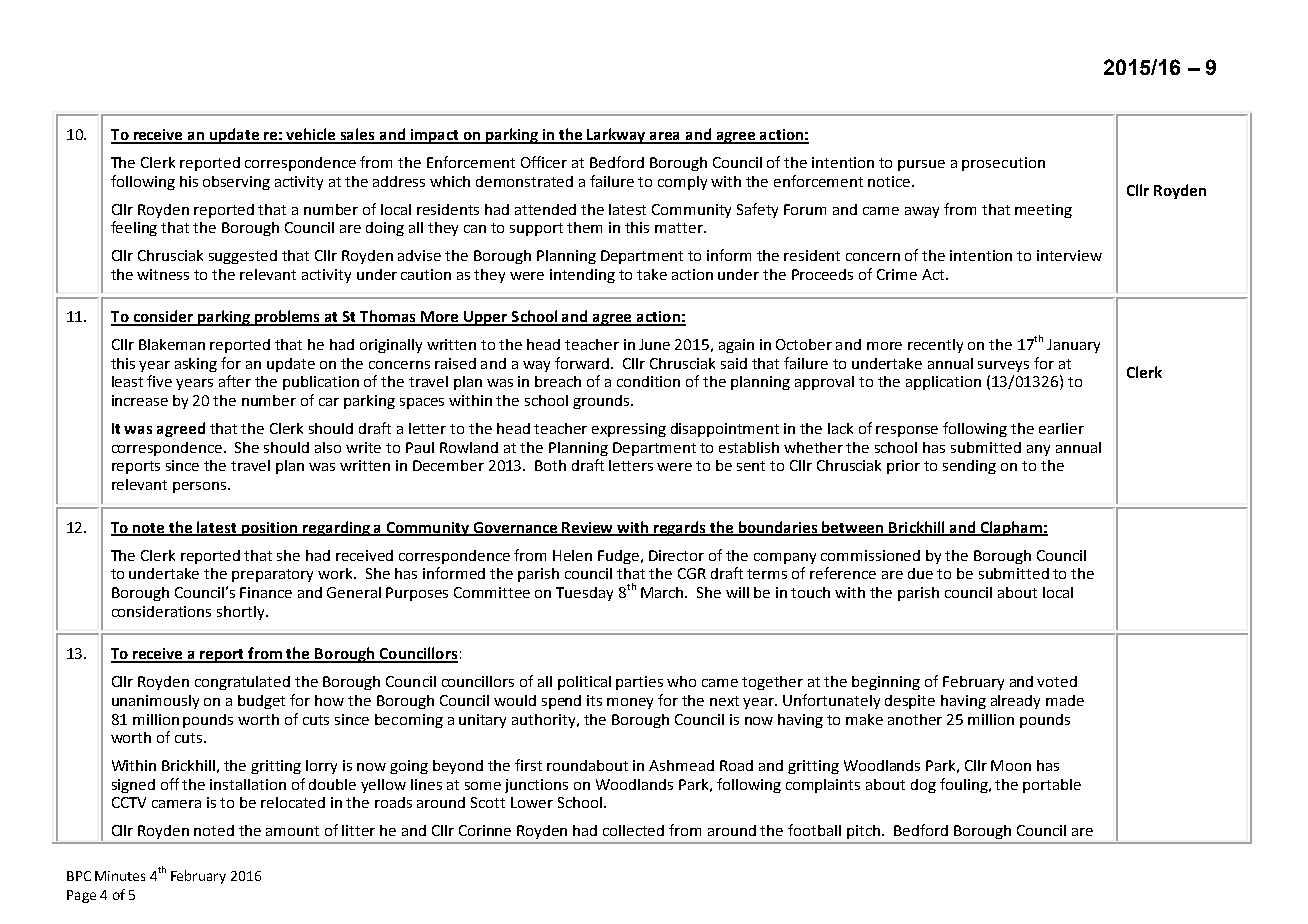 The width and height of the page is (1308, 924). Describe the element at coordinates (583, 363) in the page. I see `forward` at that location.
